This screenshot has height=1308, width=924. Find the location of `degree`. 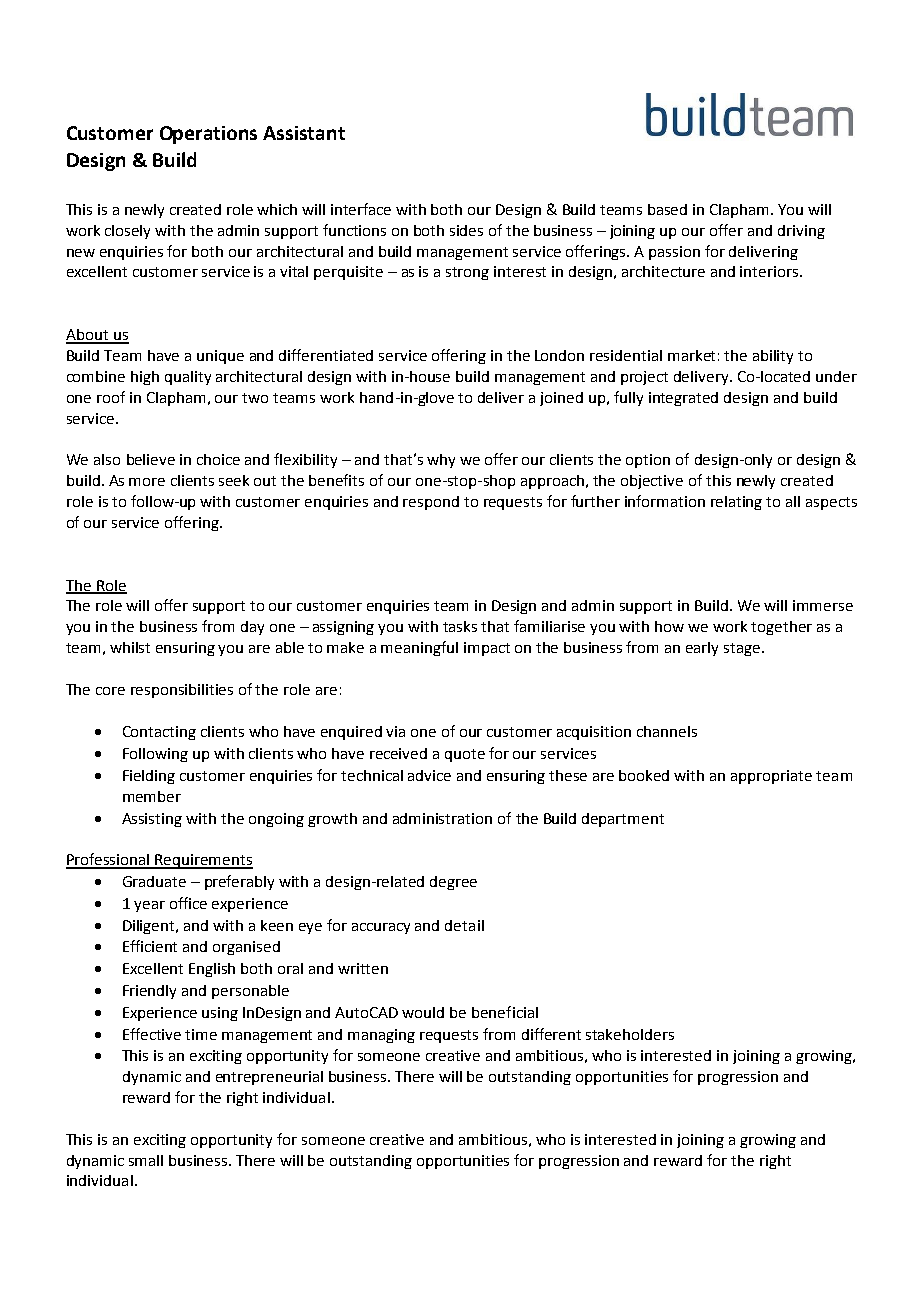

degree is located at coordinates (453, 883).
